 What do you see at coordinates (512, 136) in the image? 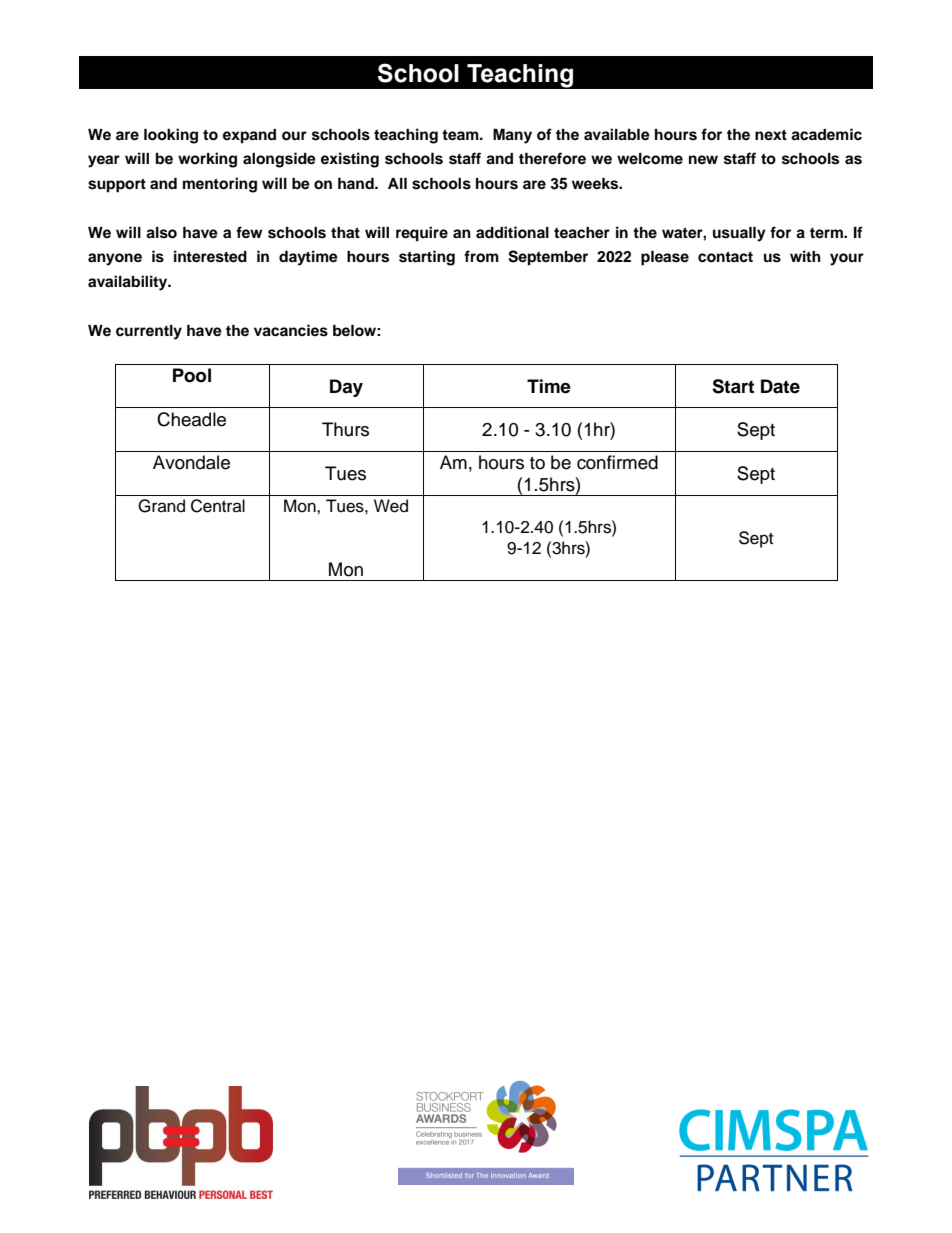
I see `Many` at bounding box center [512, 136].
